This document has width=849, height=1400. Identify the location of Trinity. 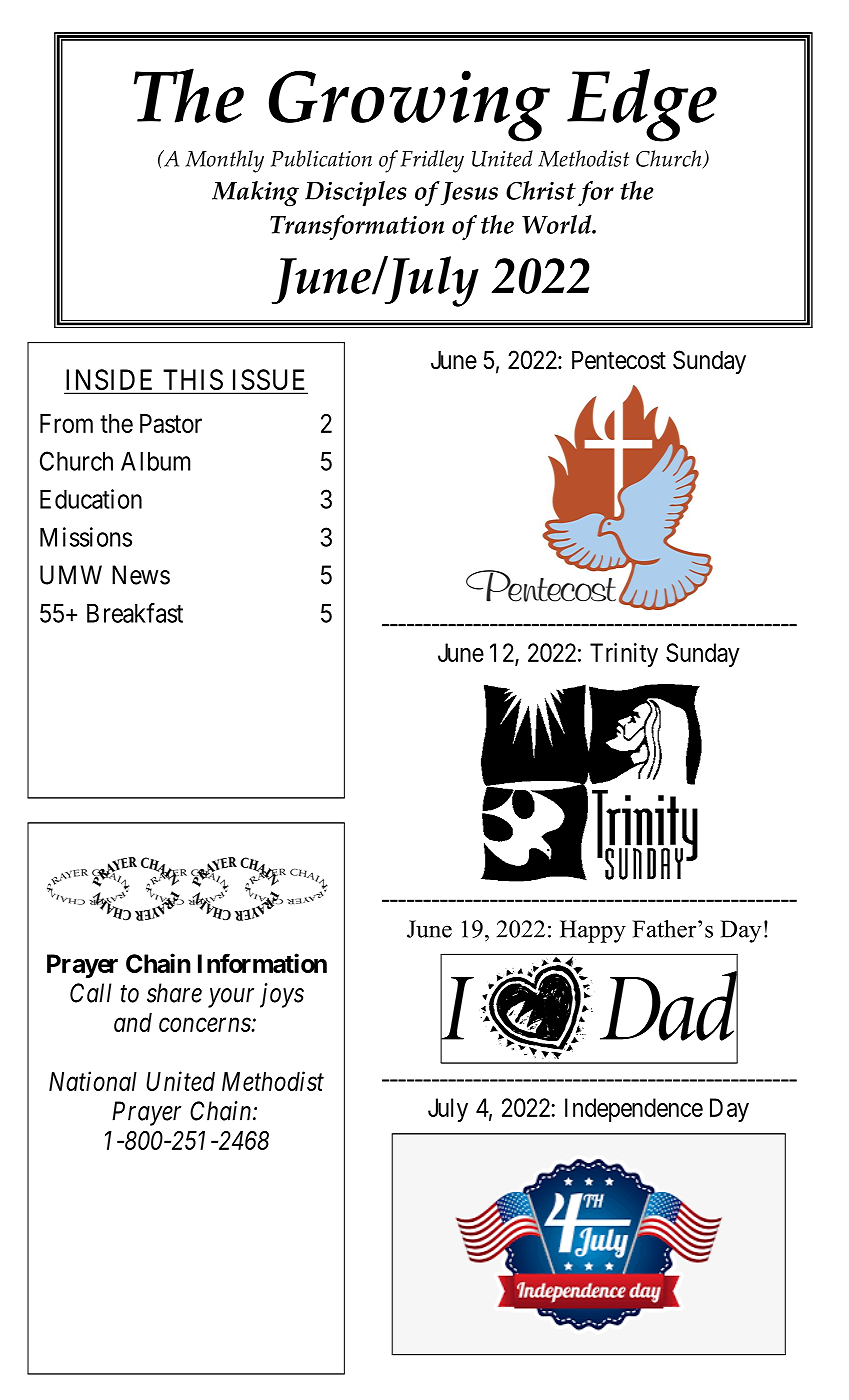
(624, 655).
